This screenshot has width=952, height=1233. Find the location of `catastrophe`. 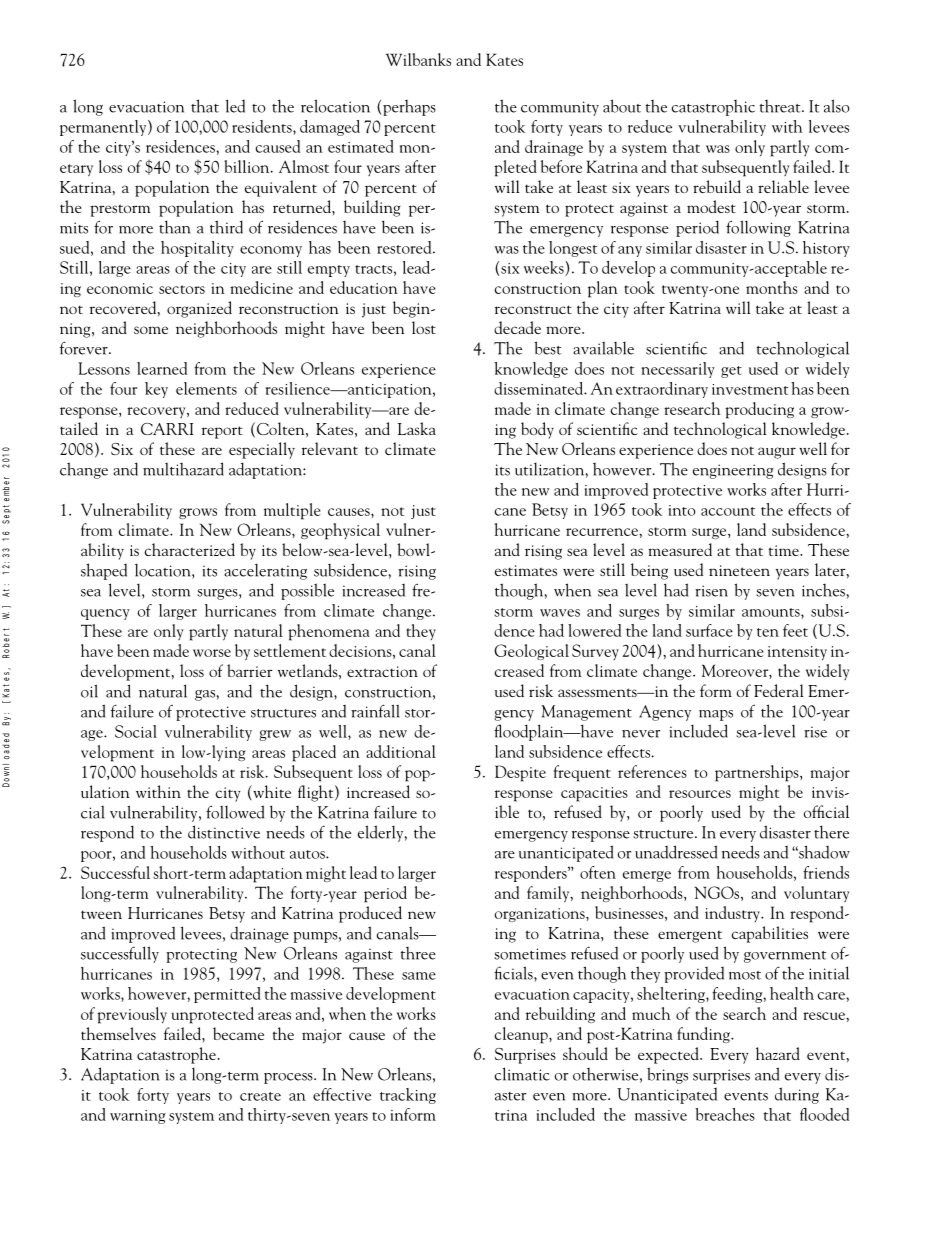

catastrophe is located at coordinates (176, 1055).
